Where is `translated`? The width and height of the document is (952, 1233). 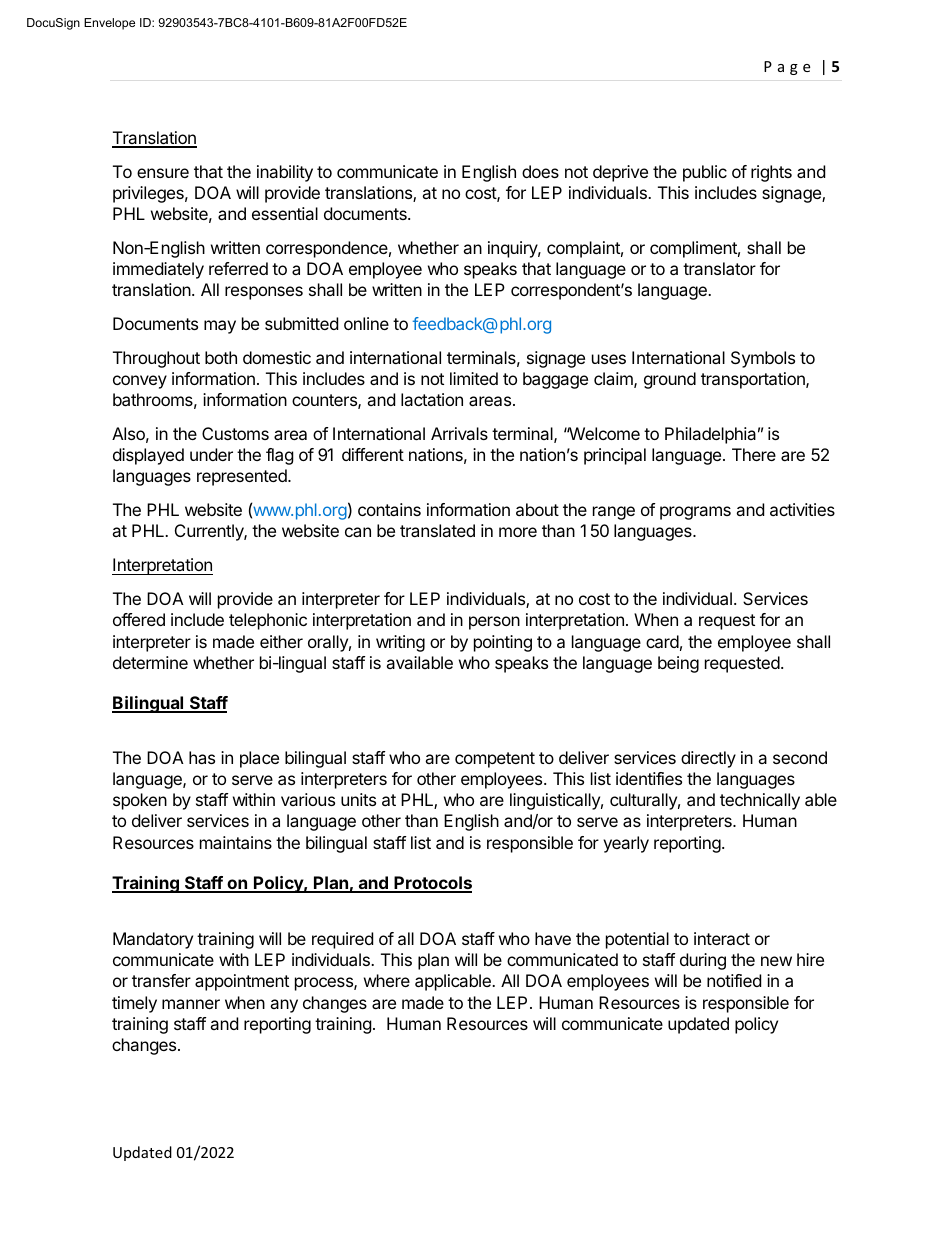 translated is located at coordinates (437, 530).
